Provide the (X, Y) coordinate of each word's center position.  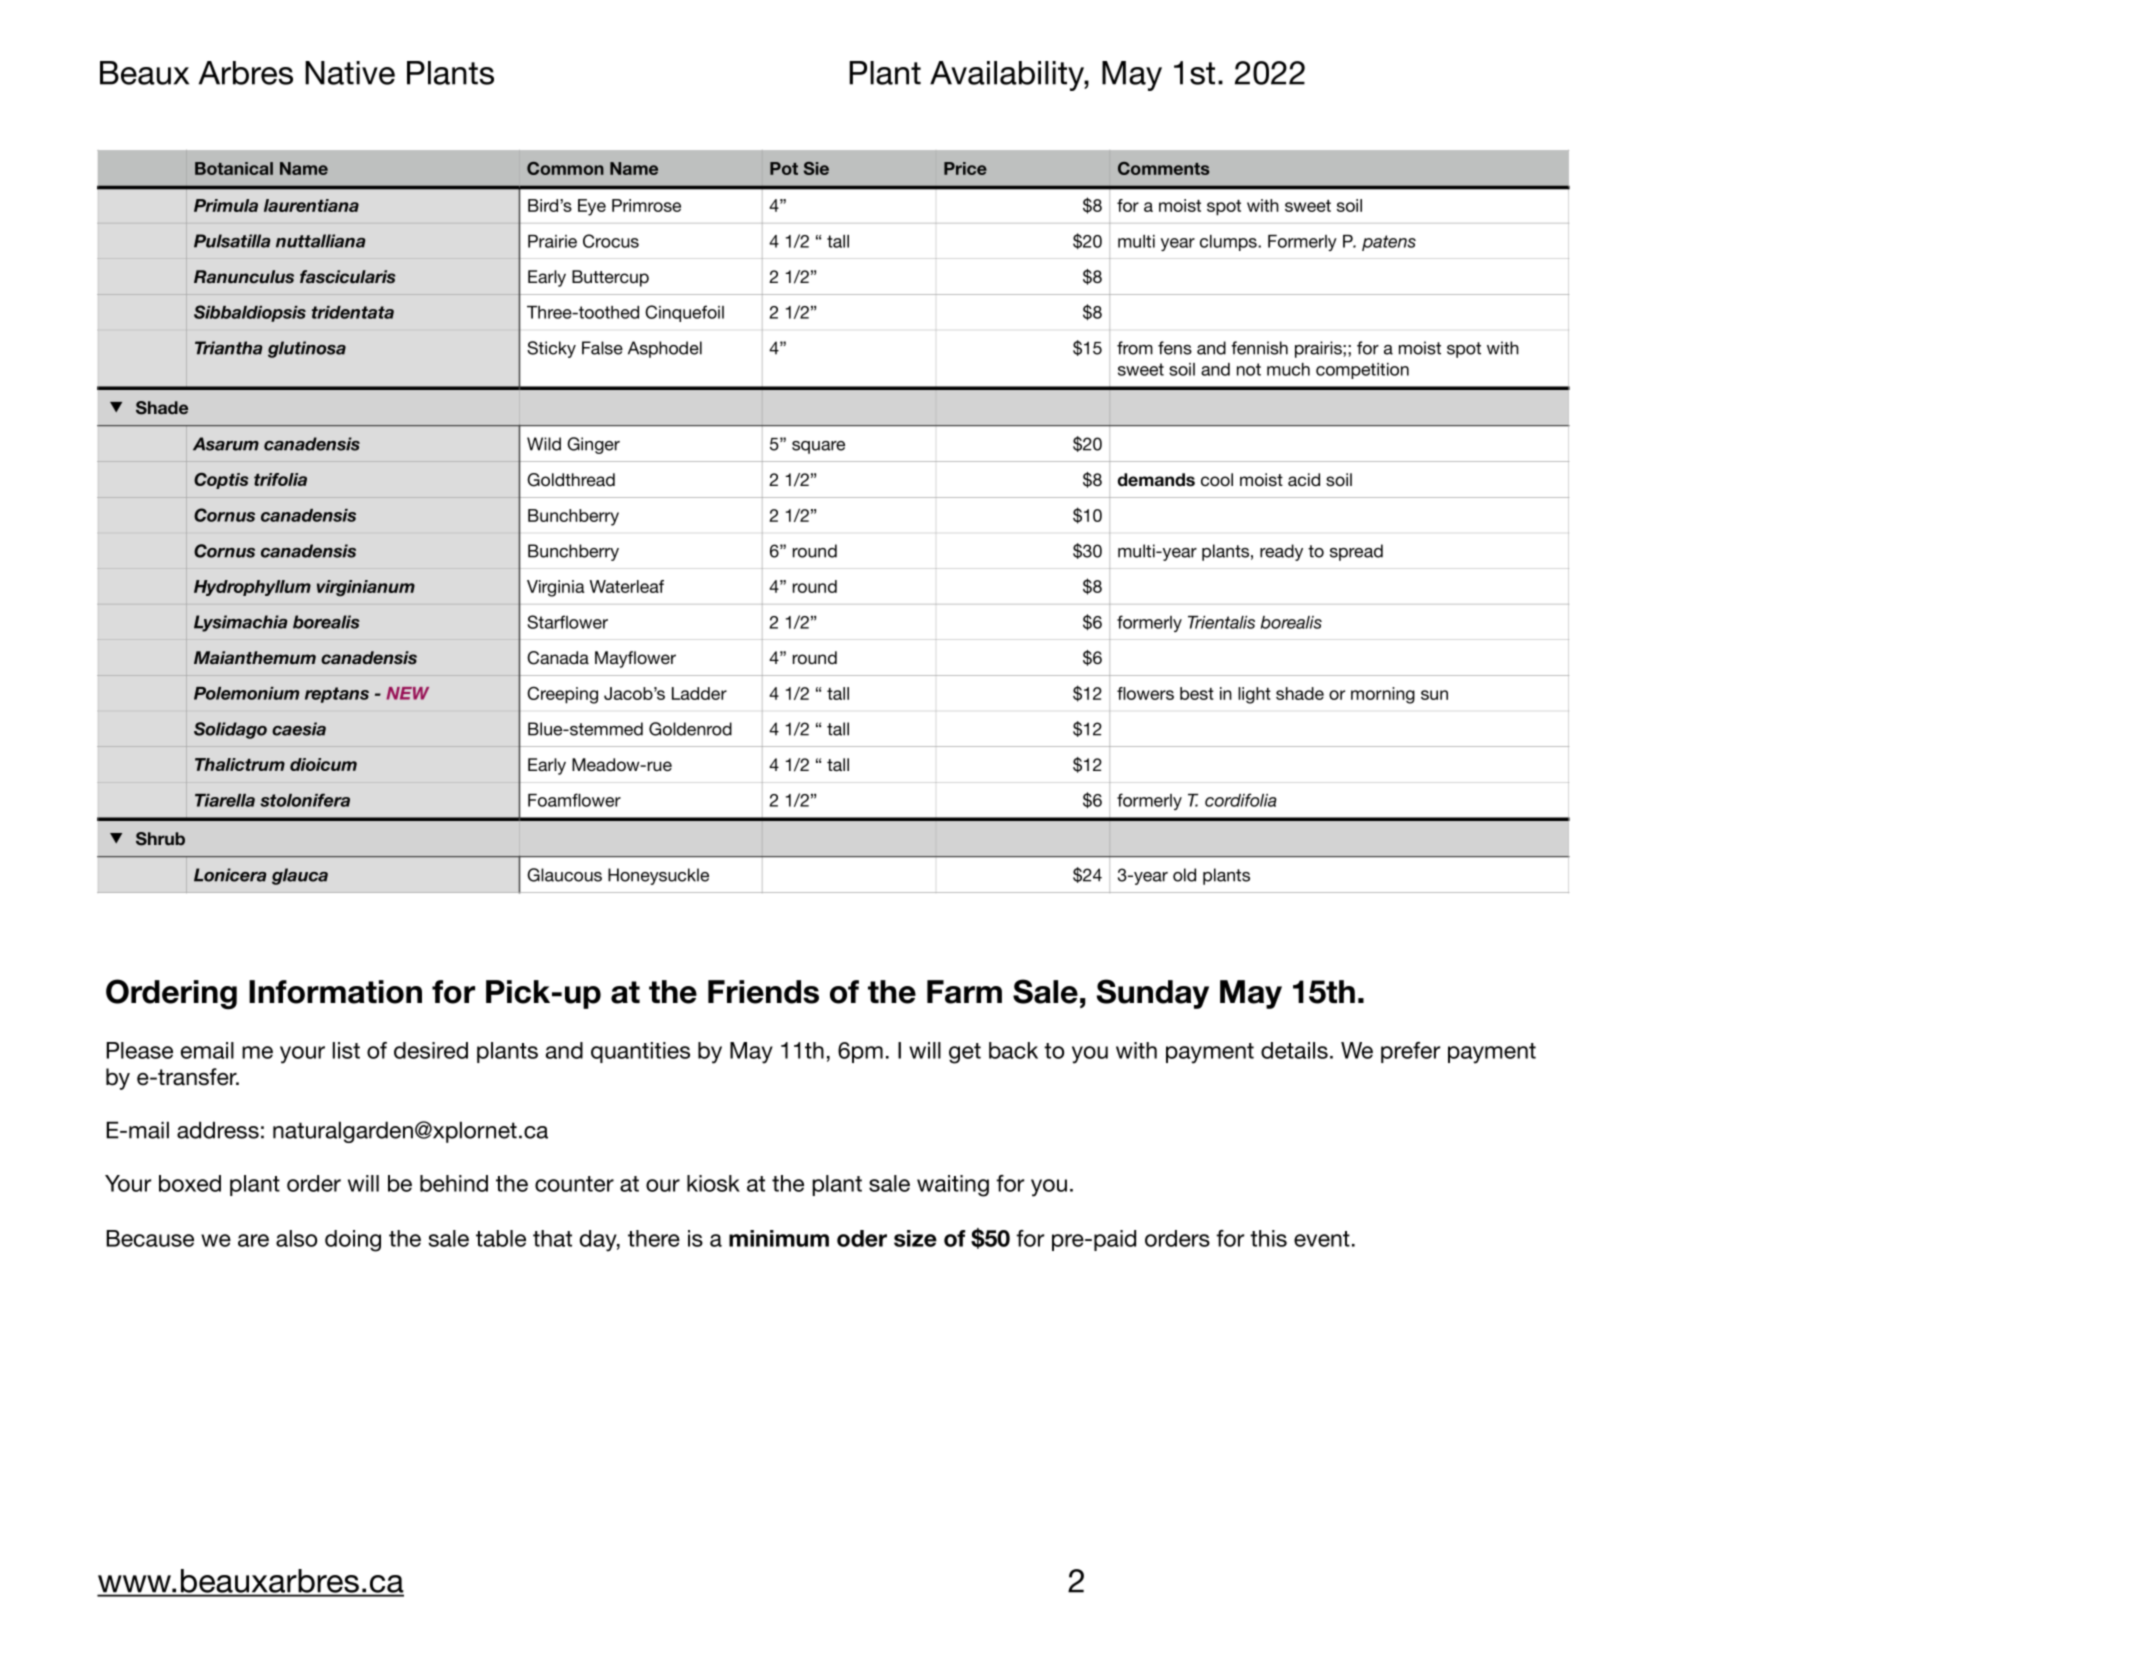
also (296, 1238)
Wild (544, 444)
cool (1217, 479)
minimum (779, 1238)
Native (350, 73)
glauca (300, 876)
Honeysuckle (658, 876)
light (1254, 695)
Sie (816, 168)
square (818, 447)
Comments (1163, 168)
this (1268, 1238)
